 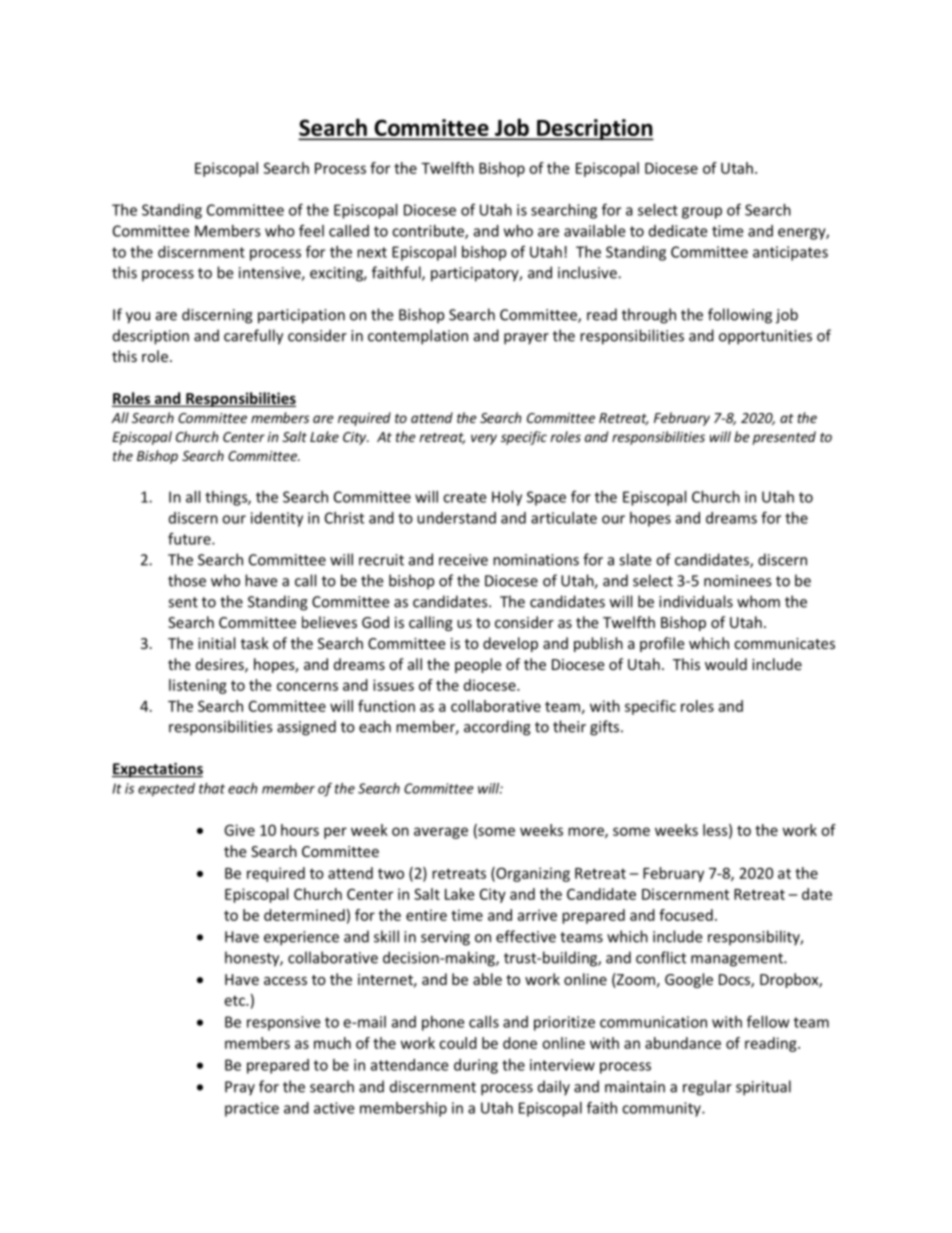 What do you see at coordinates (765, 337) in the screenshot?
I see `opportunities` at bounding box center [765, 337].
